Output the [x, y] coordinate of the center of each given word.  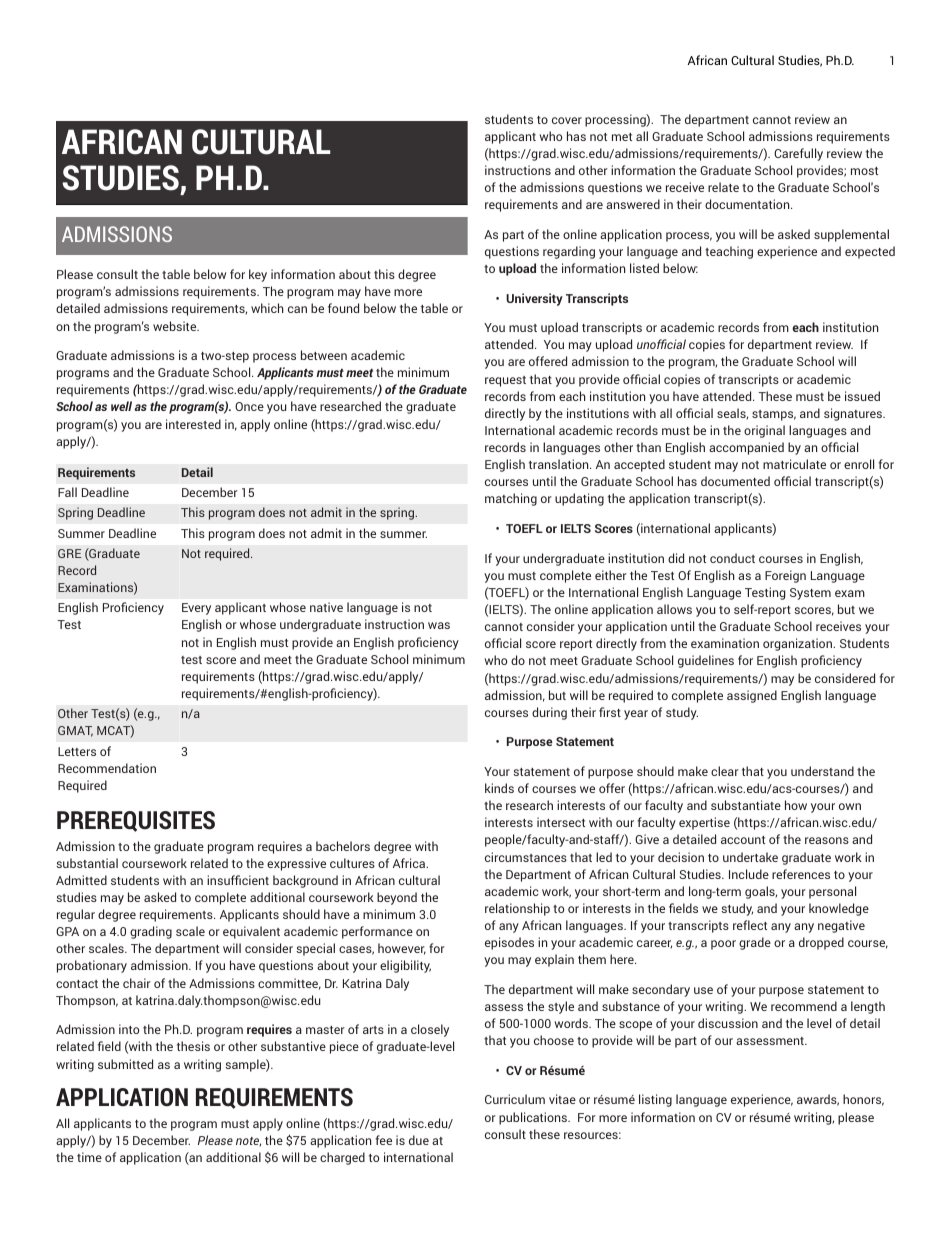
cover [567, 120]
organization [798, 644]
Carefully [798, 154]
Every [196, 609]
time [89, 1157]
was [439, 625]
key [258, 275]
